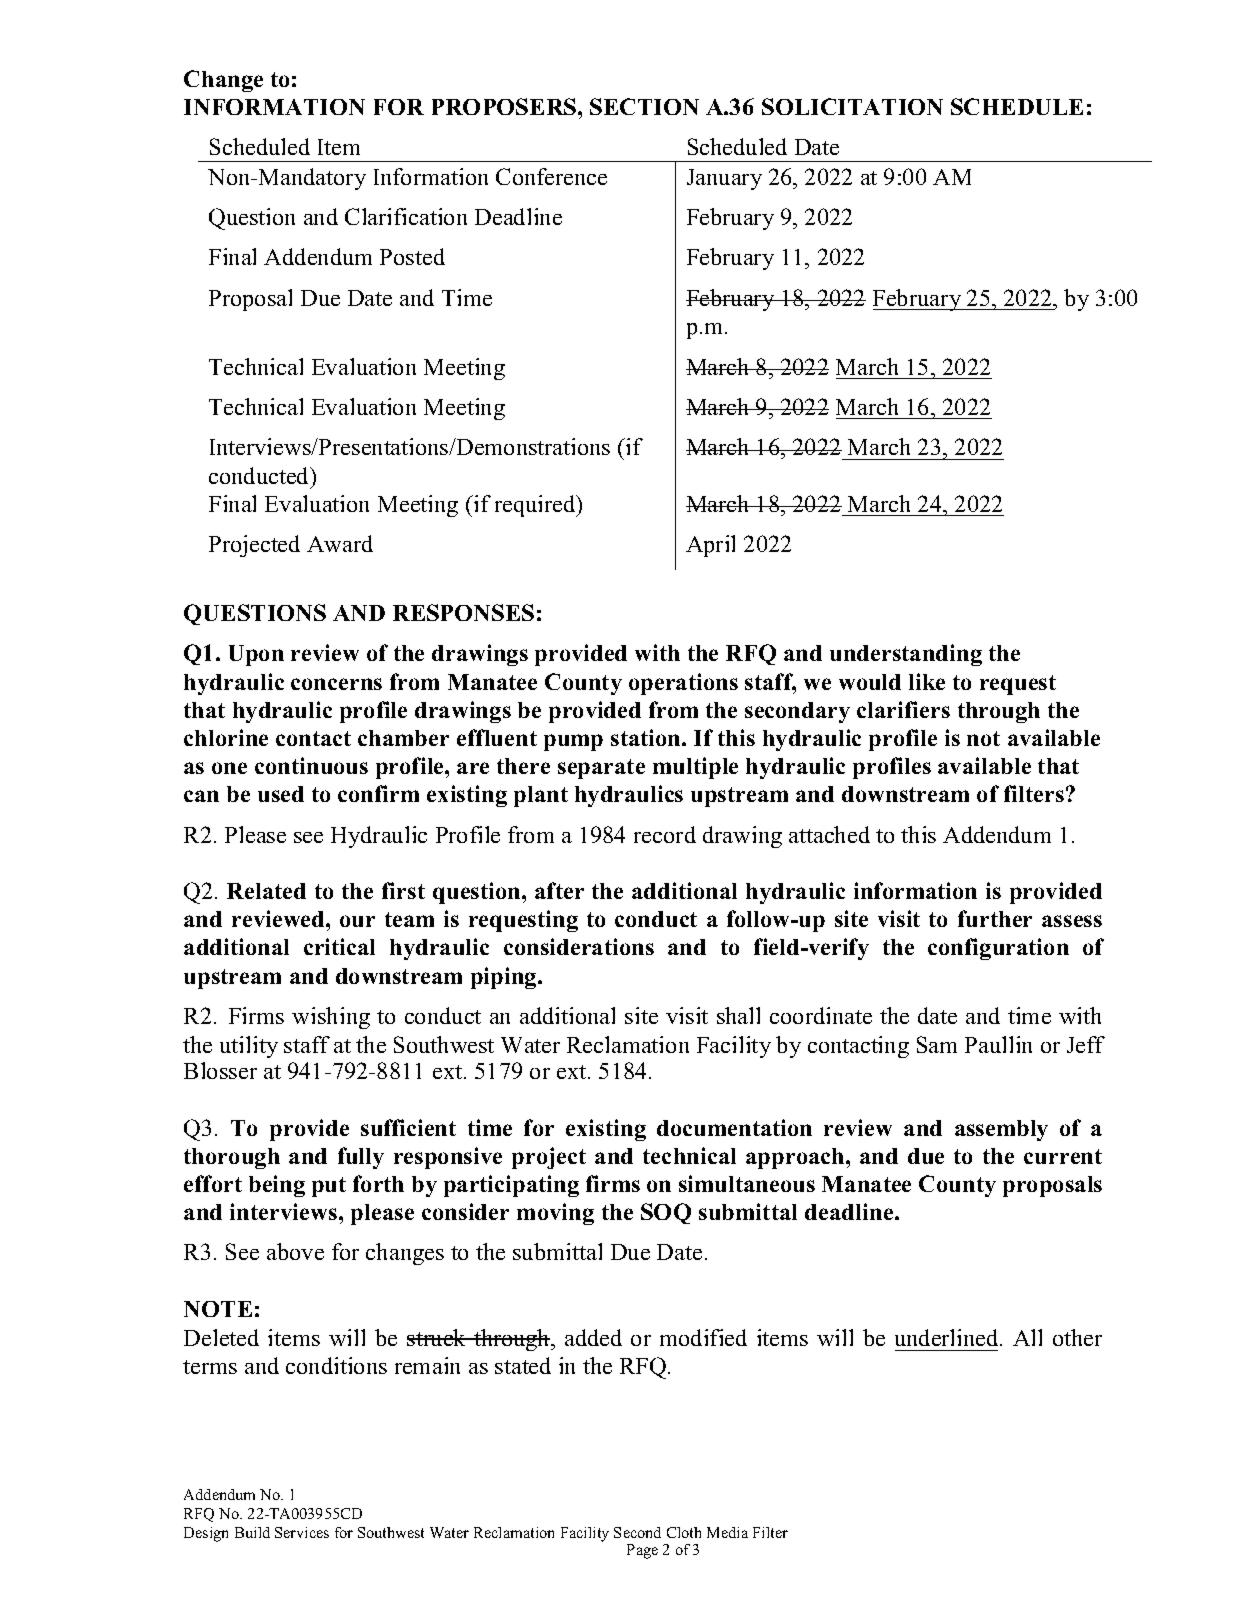 The height and width of the screenshot is (1618, 1250). Describe the element at coordinates (852, 106) in the screenshot. I see `SOLICITATION` at that location.
